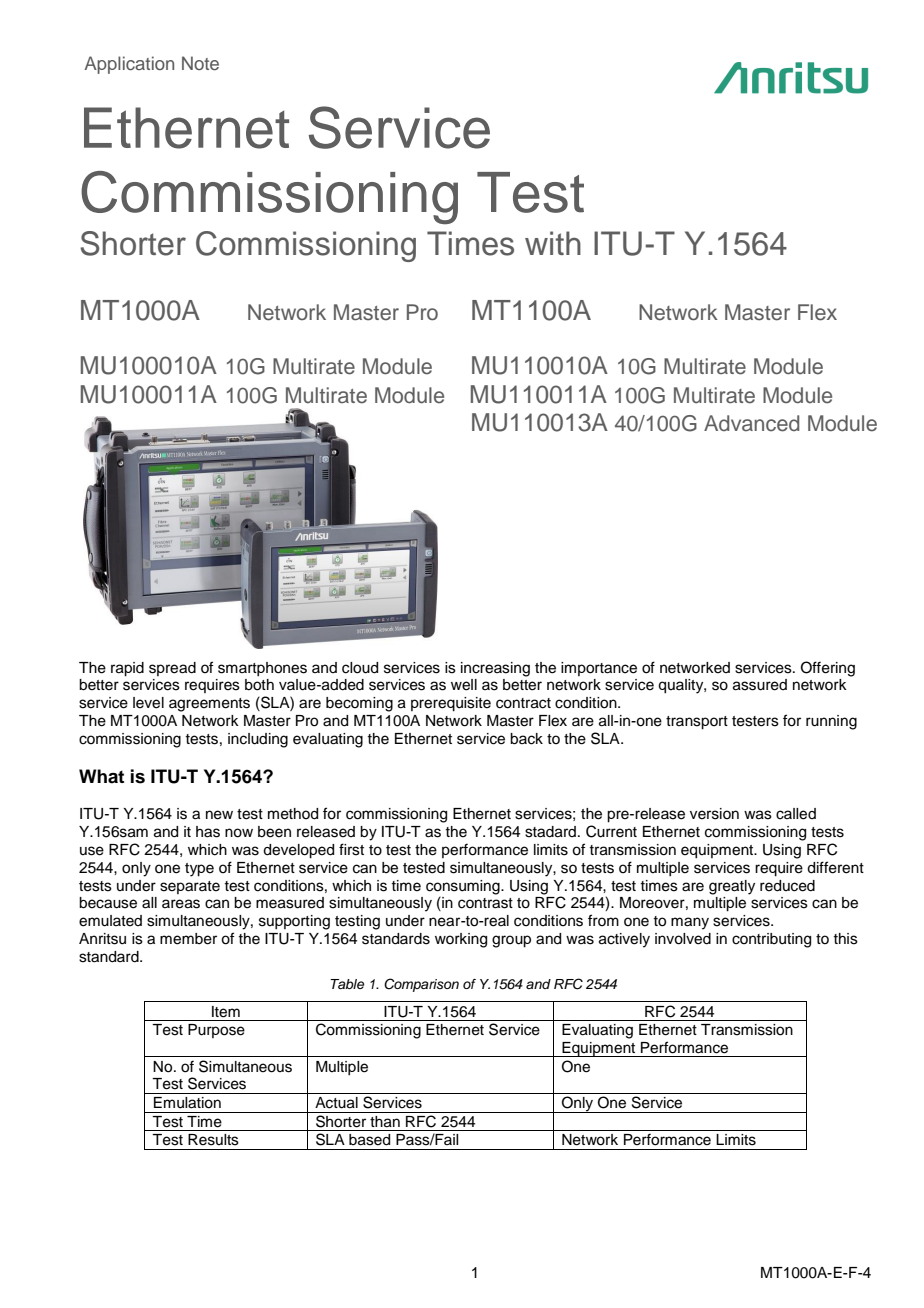  I want to click on Purpose, so click(216, 1031).
